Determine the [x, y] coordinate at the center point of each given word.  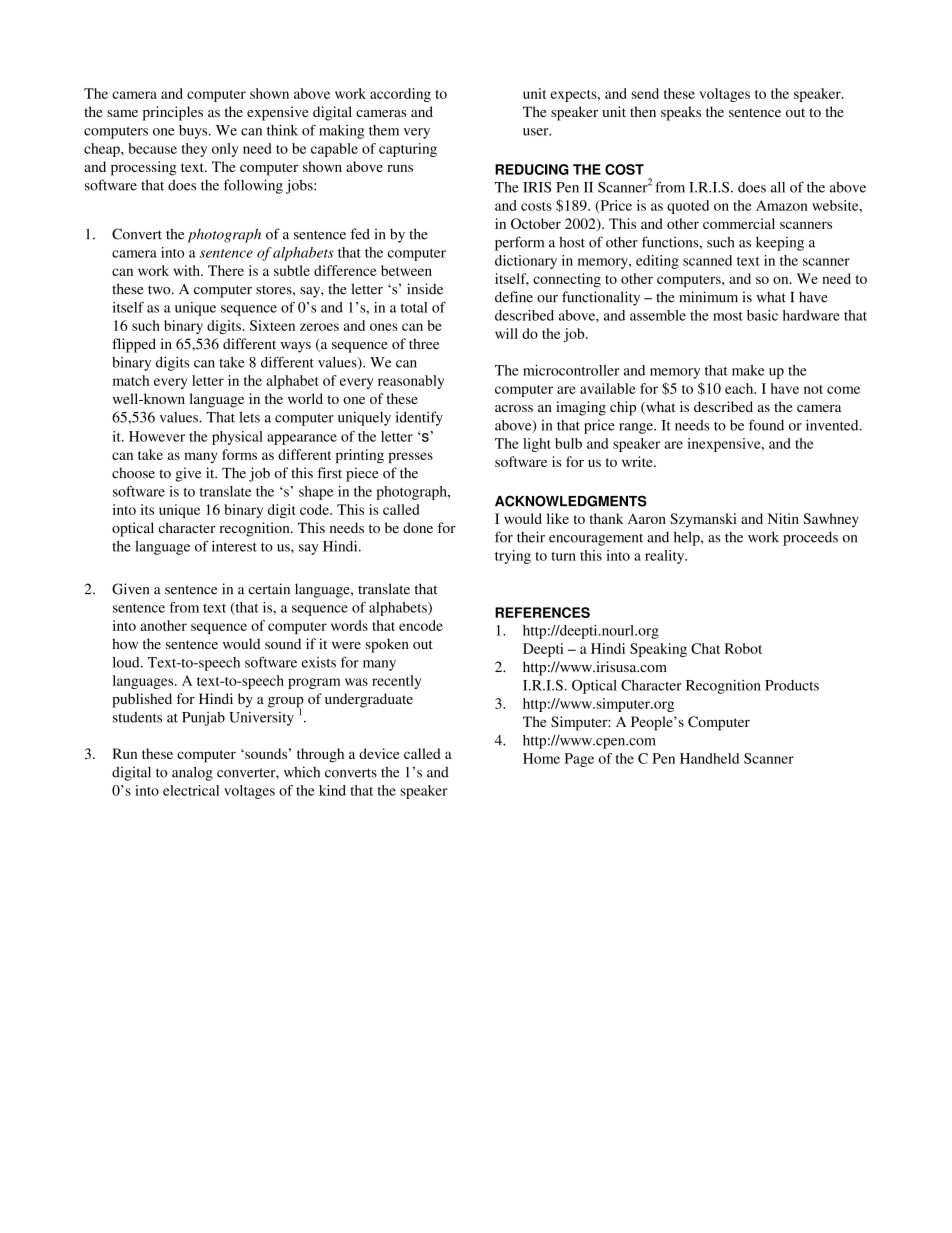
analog [192, 773]
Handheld [709, 758]
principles [173, 113]
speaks [681, 113]
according [400, 95]
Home [541, 758]
